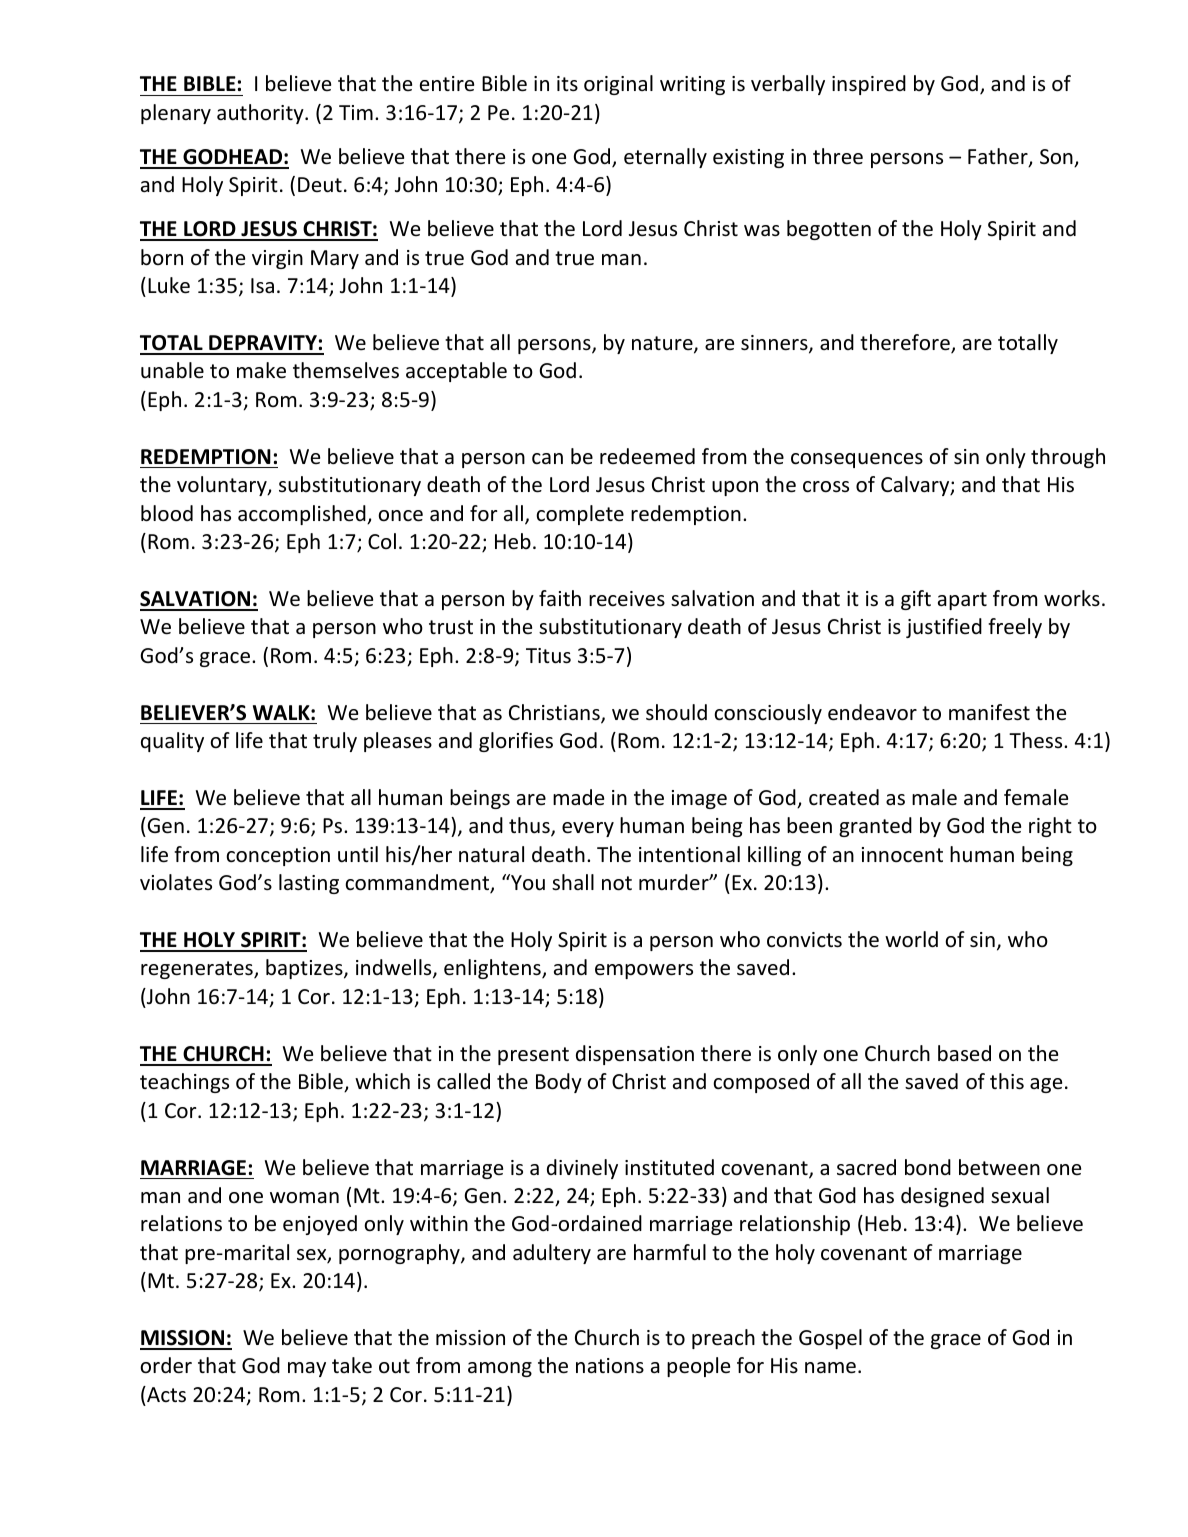 This image has height=1537, width=1188. I want to click on original, so click(618, 85).
